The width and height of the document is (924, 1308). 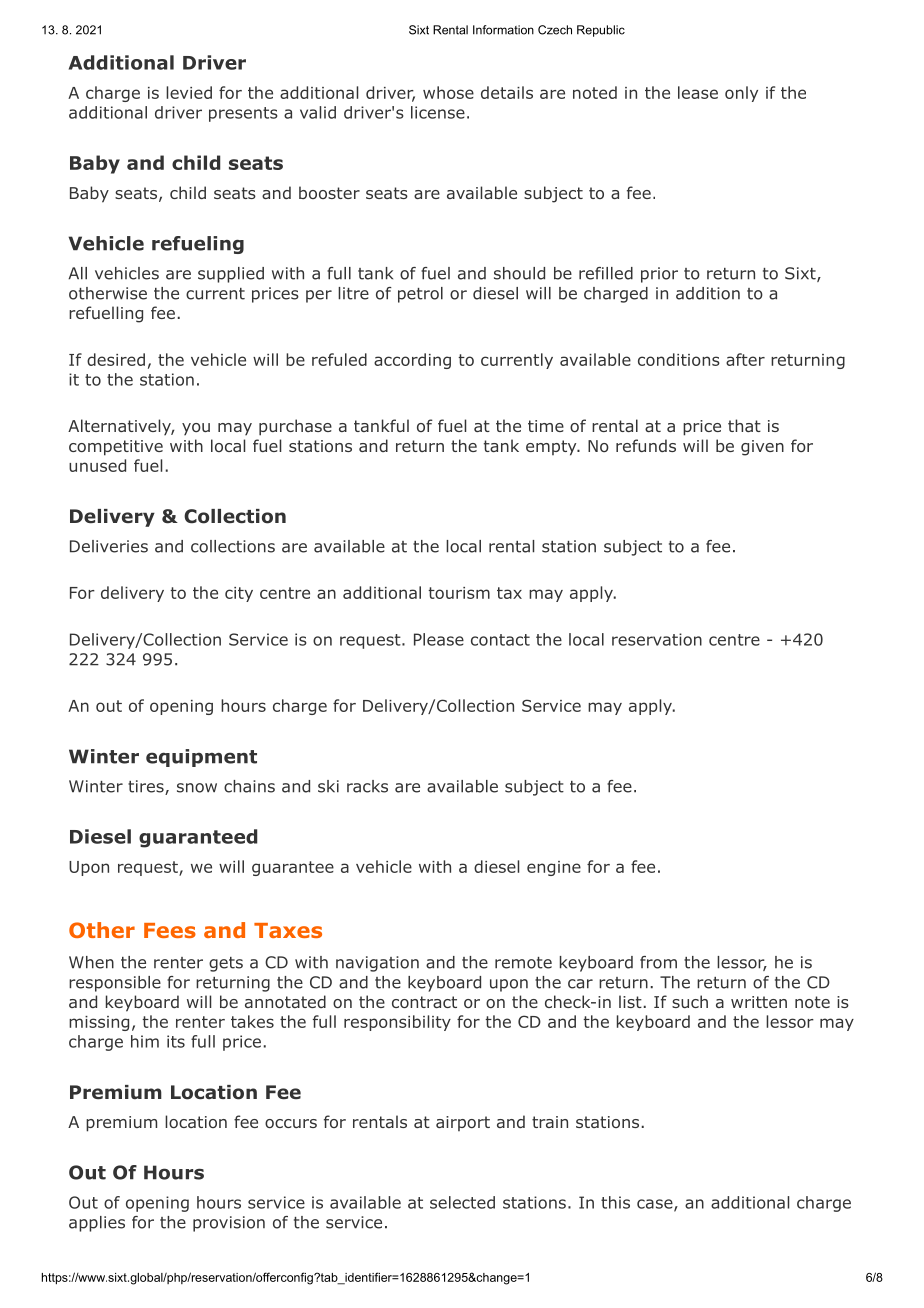 I want to click on whose, so click(x=448, y=92).
